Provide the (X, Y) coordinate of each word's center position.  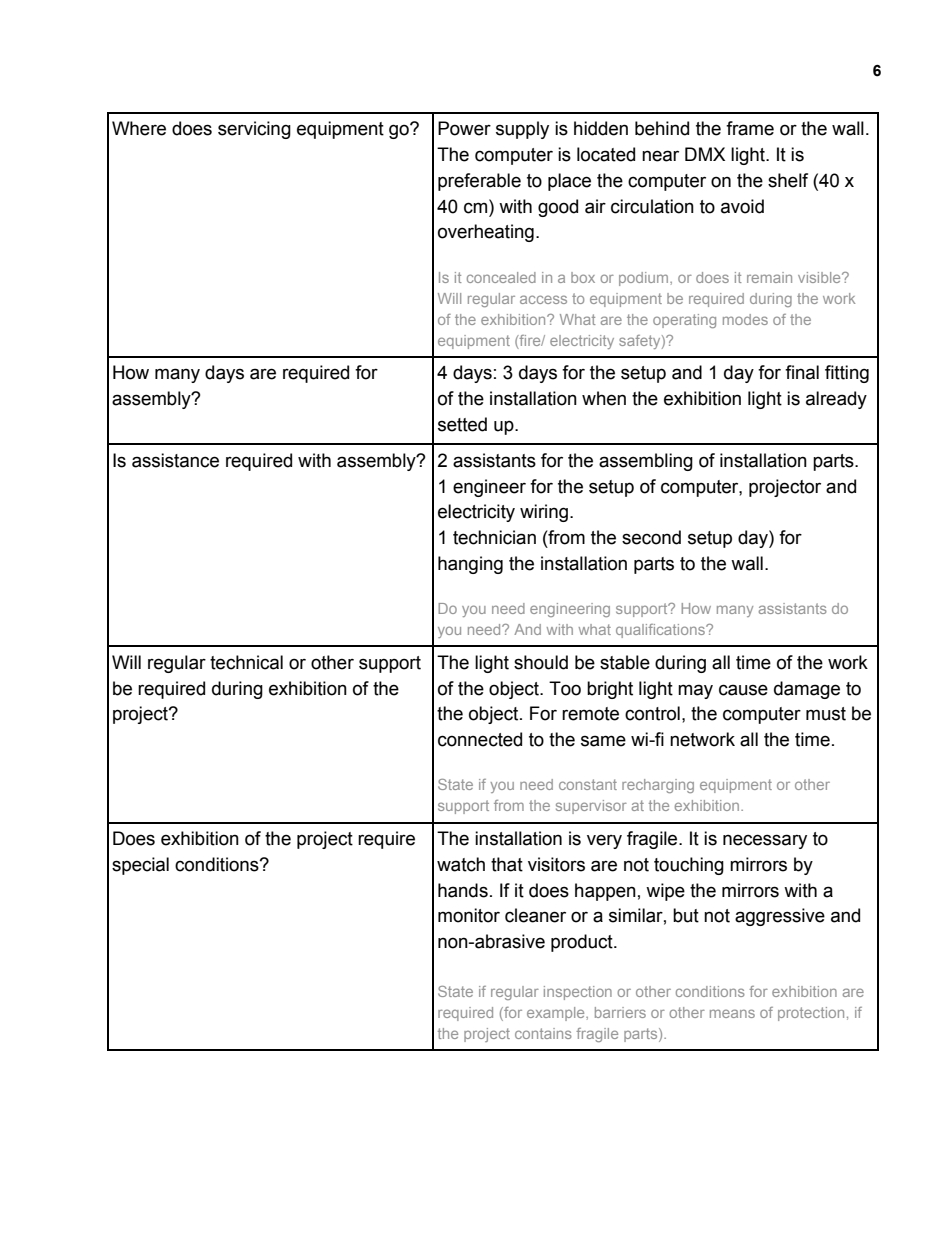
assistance (175, 460)
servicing (254, 130)
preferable (479, 182)
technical (246, 662)
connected (480, 739)
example (557, 1014)
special (140, 866)
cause (743, 690)
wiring (544, 513)
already (836, 400)
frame (750, 128)
